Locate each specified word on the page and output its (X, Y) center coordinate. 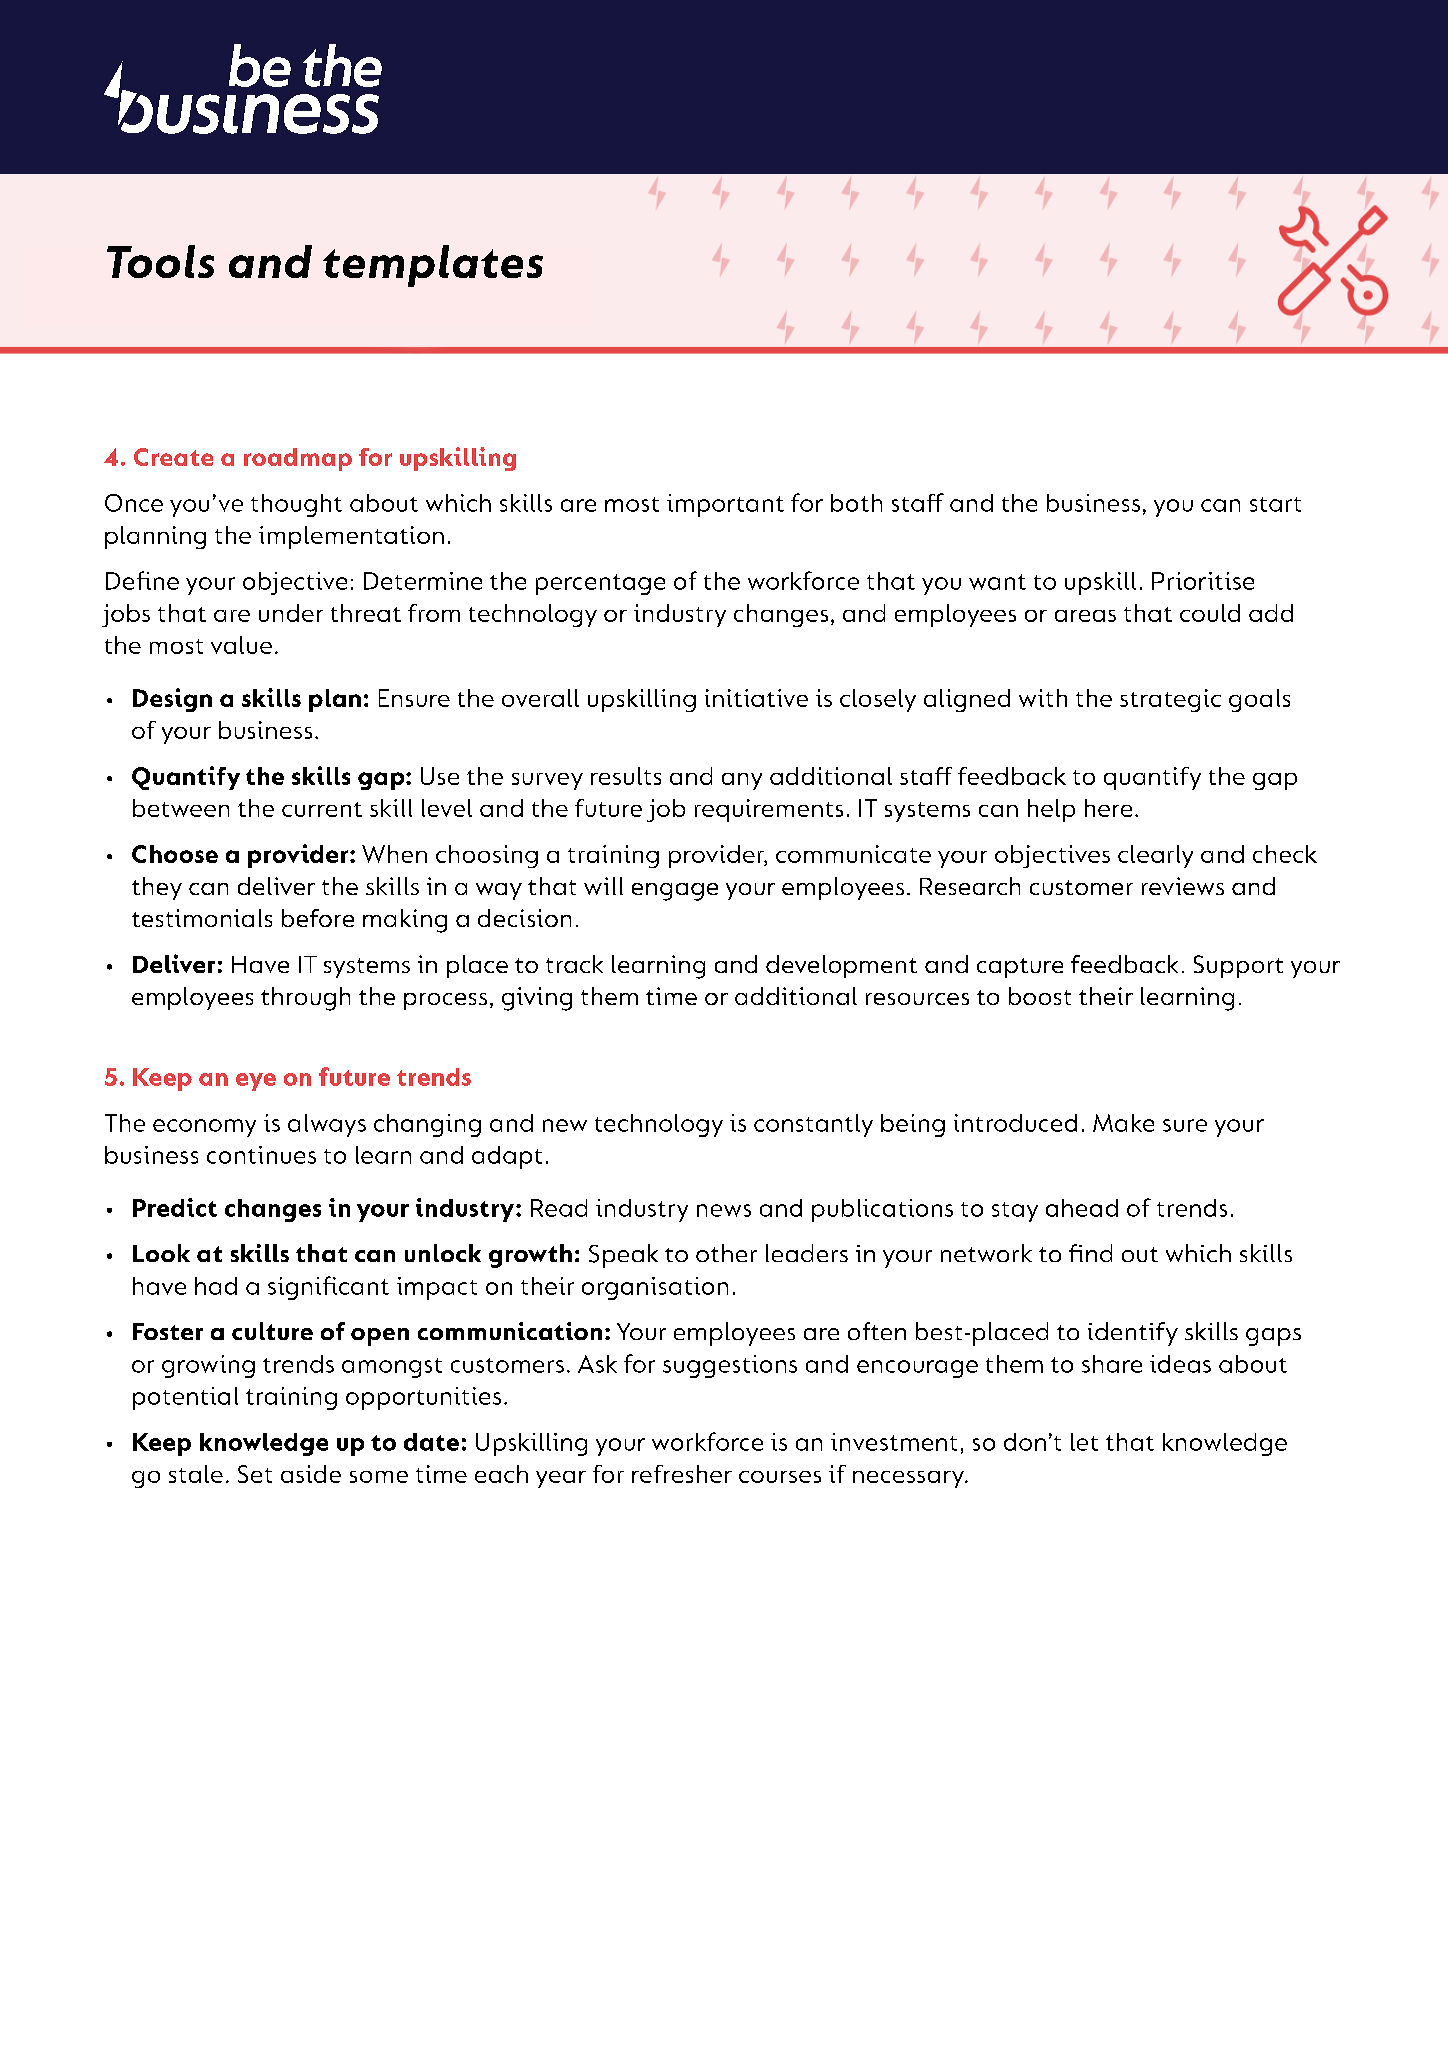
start (1275, 504)
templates (433, 266)
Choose (175, 854)
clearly (1155, 856)
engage (675, 892)
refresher (682, 1474)
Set (255, 1474)
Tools (160, 261)
